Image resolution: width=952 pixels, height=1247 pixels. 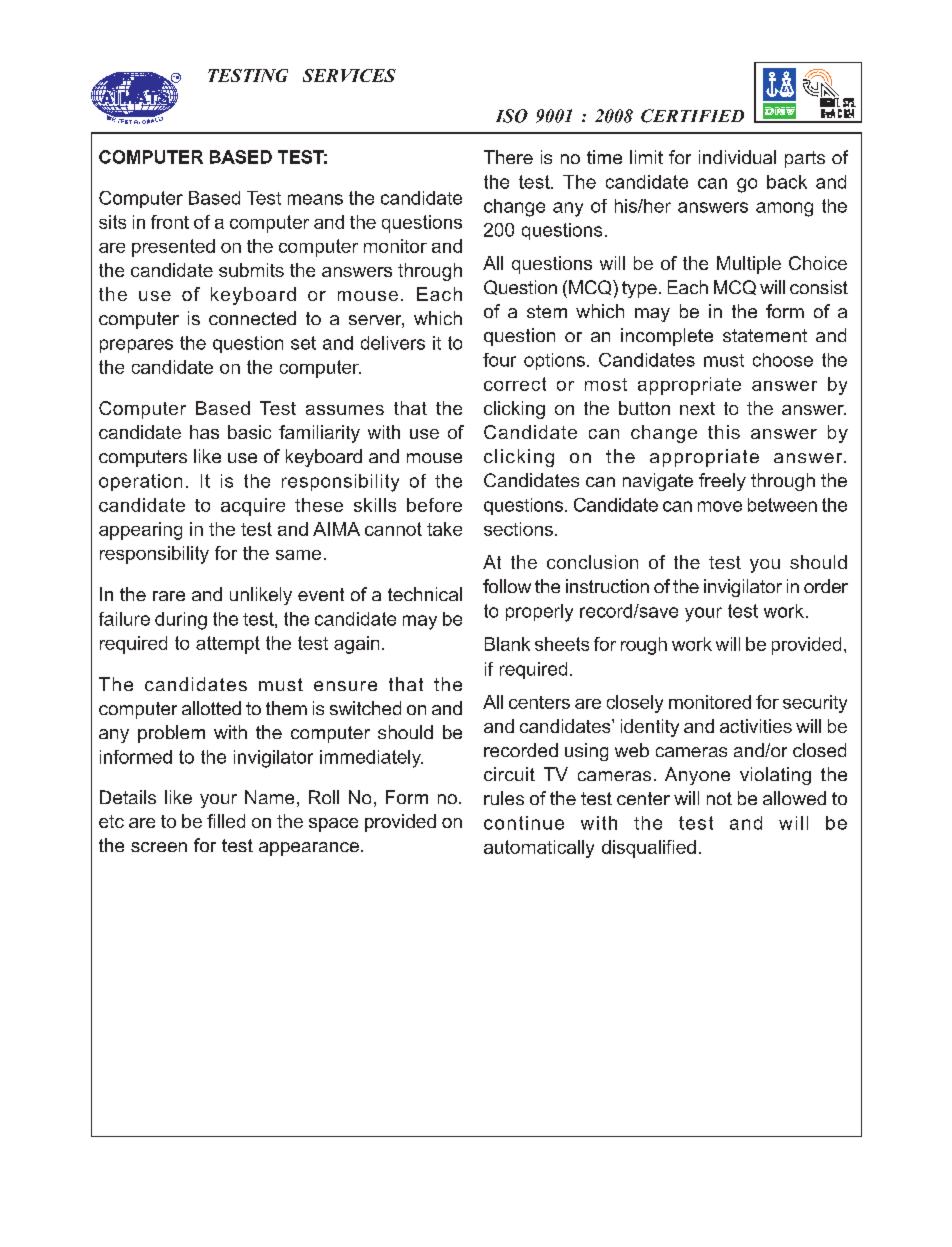 What do you see at coordinates (826, 586) in the screenshot?
I see `order` at bounding box center [826, 586].
